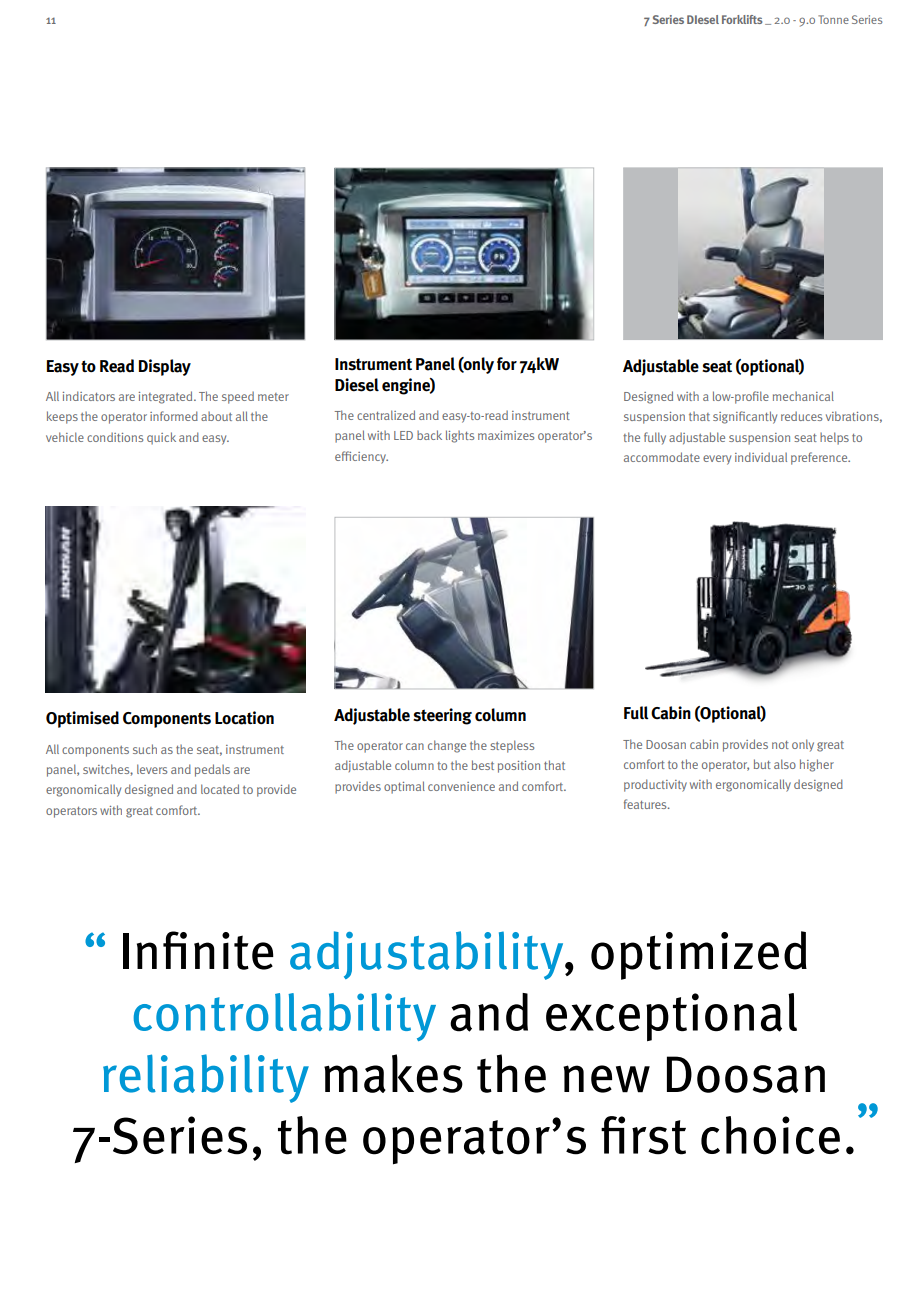  Describe the element at coordinates (745, 417) in the document. I see `significantly` at that location.
